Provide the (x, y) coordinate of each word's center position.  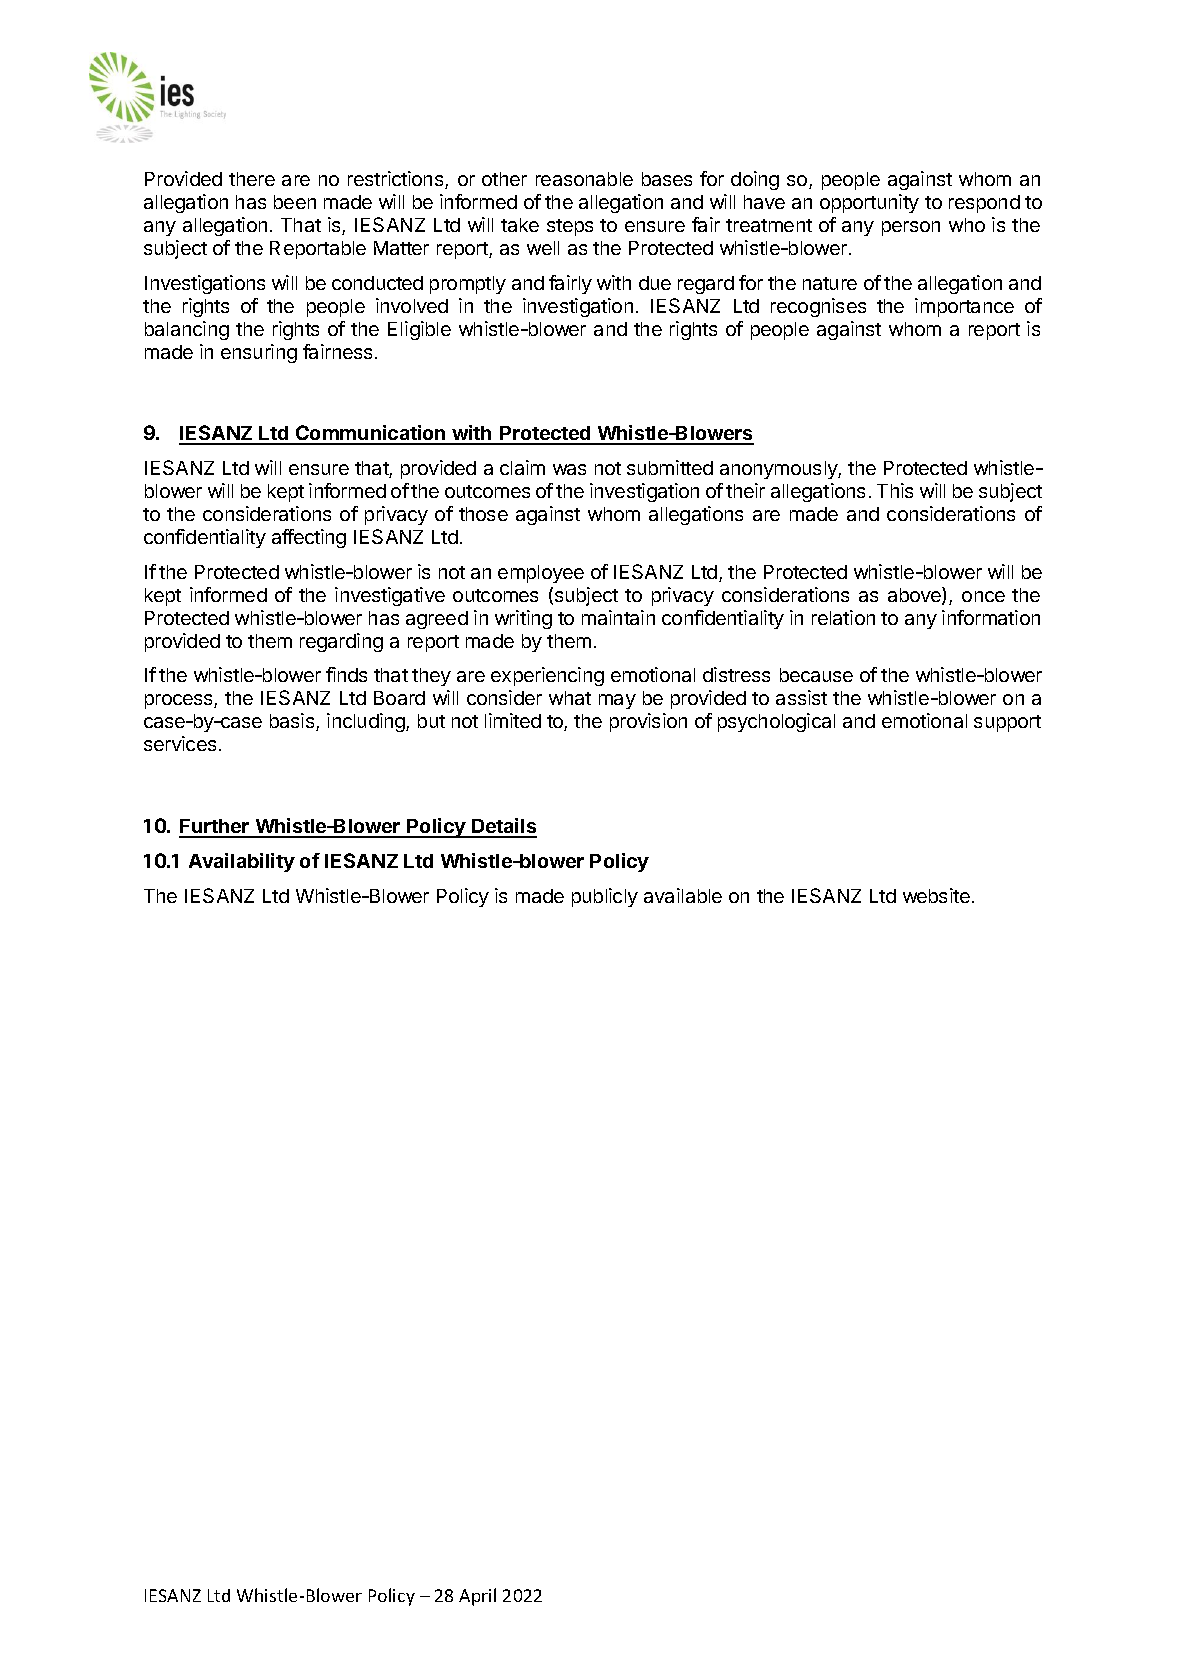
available (683, 895)
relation (843, 617)
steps (570, 227)
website (936, 895)
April (477, 1597)
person (911, 228)
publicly (605, 897)
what (570, 698)
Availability (242, 862)
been (295, 202)
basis (293, 722)
